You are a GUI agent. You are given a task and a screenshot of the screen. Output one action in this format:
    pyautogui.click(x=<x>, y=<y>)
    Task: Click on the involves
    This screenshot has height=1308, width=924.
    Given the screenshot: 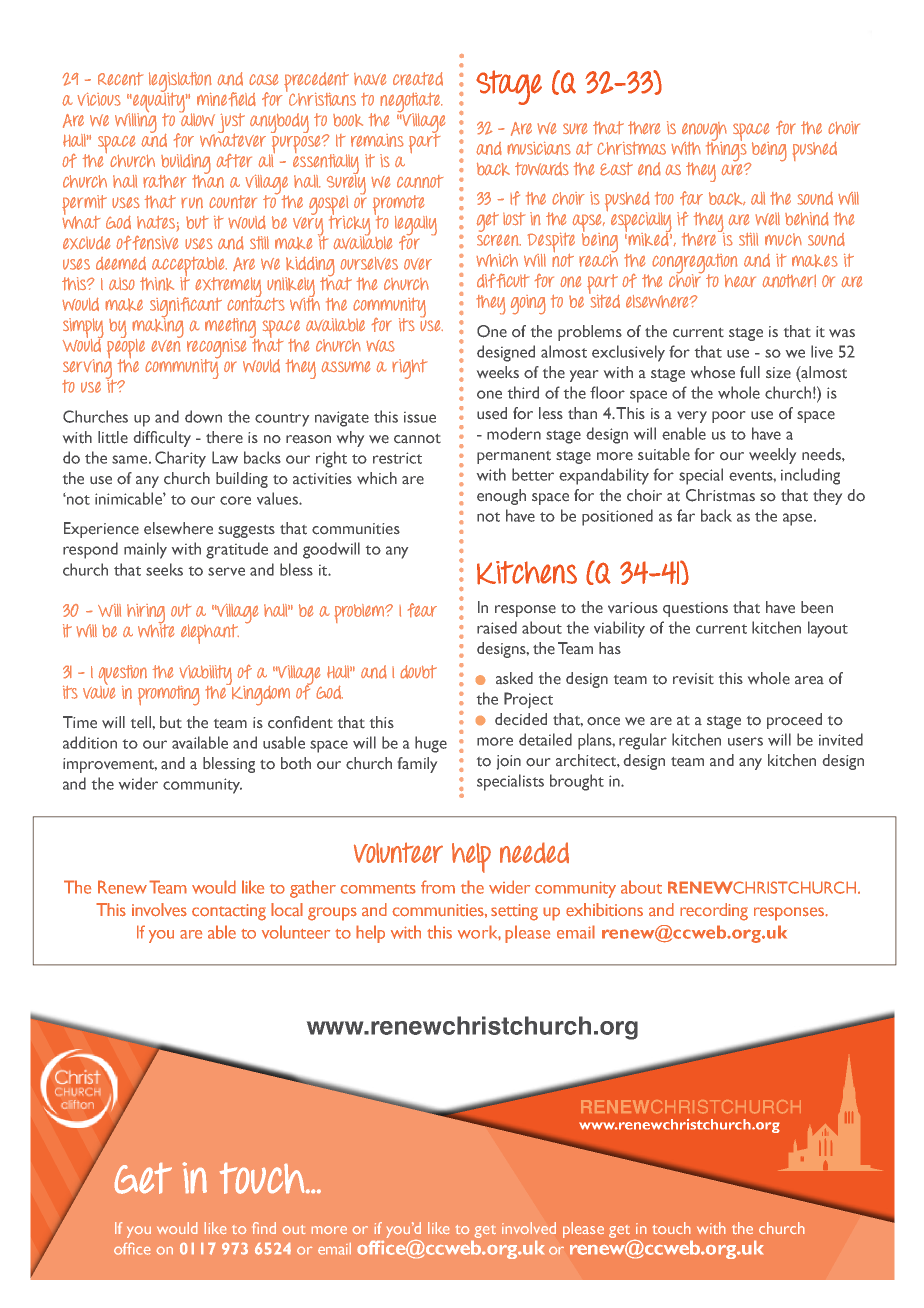 What is the action you would take?
    pyautogui.click(x=159, y=910)
